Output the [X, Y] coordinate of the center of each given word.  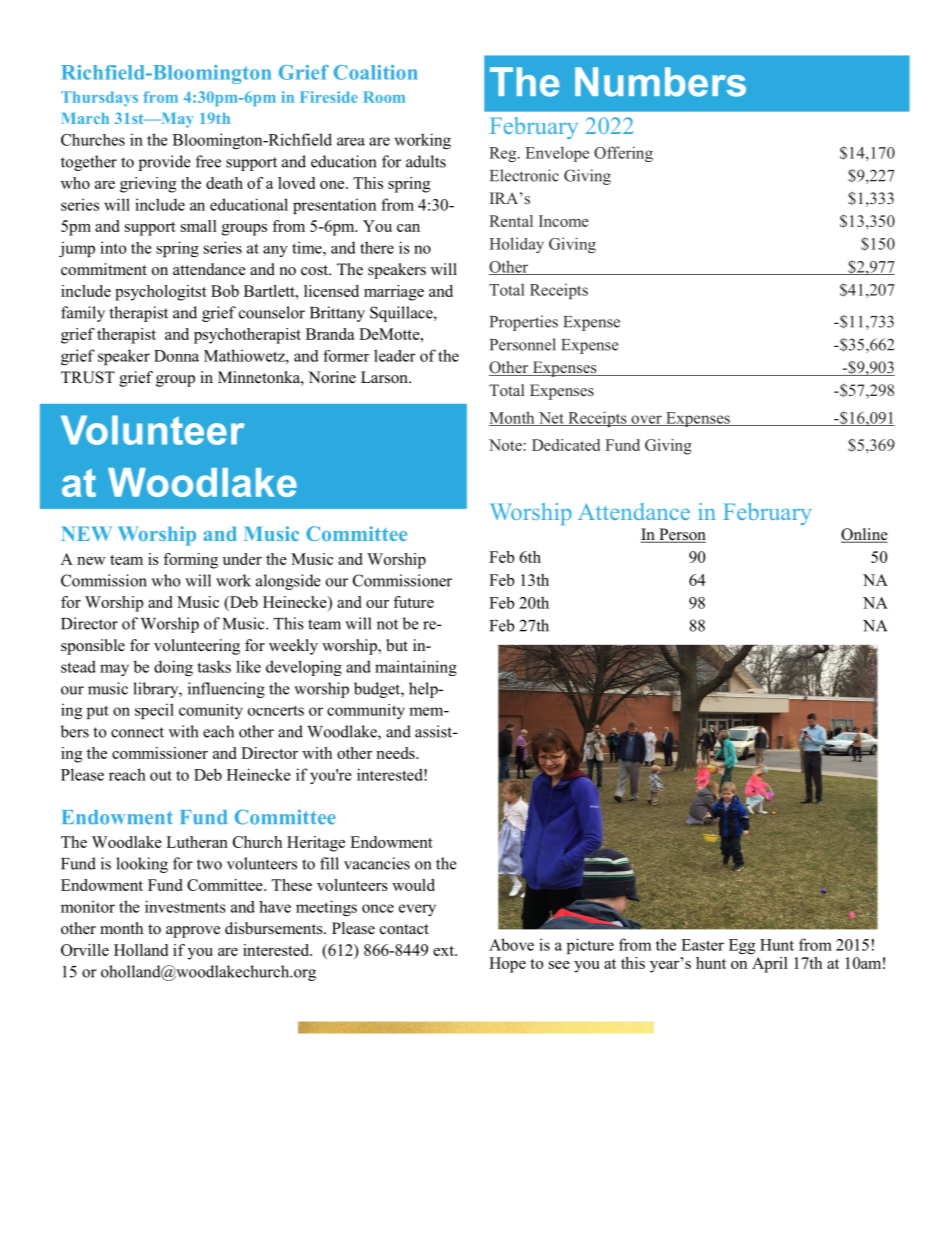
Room [384, 97]
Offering [623, 154]
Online [864, 535]
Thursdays [99, 98]
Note [505, 445]
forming [190, 561]
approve [193, 932]
